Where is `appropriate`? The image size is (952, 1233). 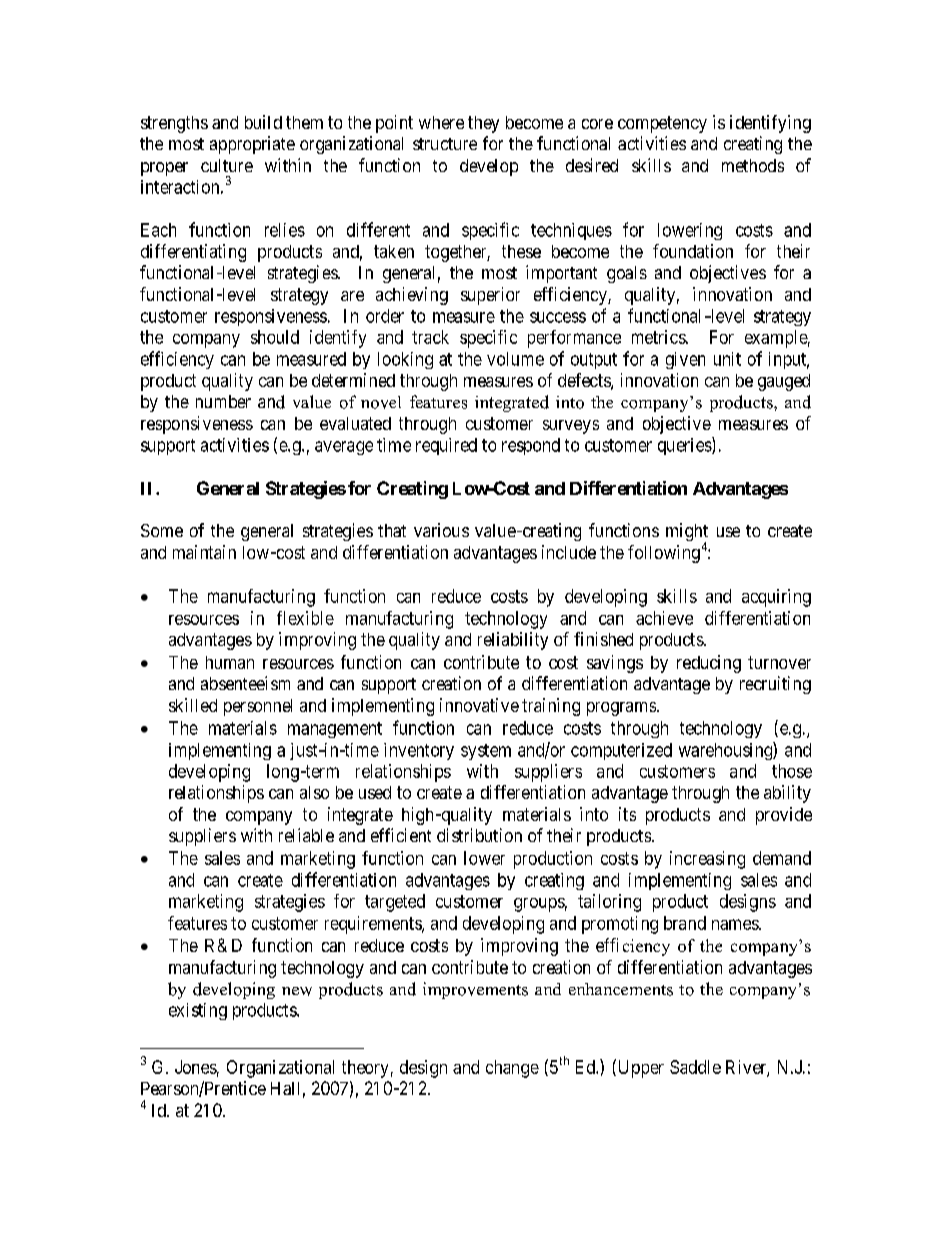 appropriate is located at coordinates (252, 145).
